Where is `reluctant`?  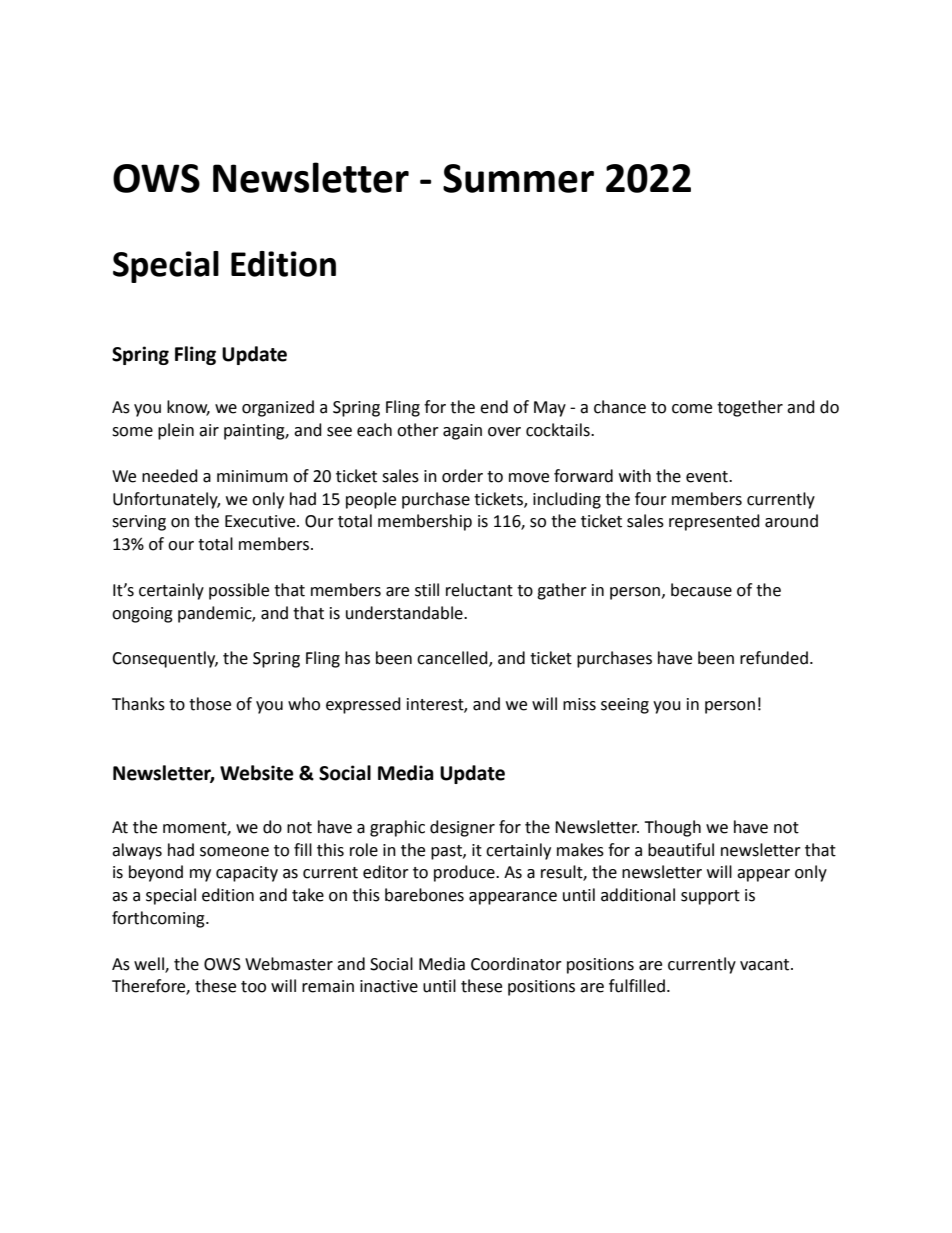
reluctant is located at coordinates (479, 590).
